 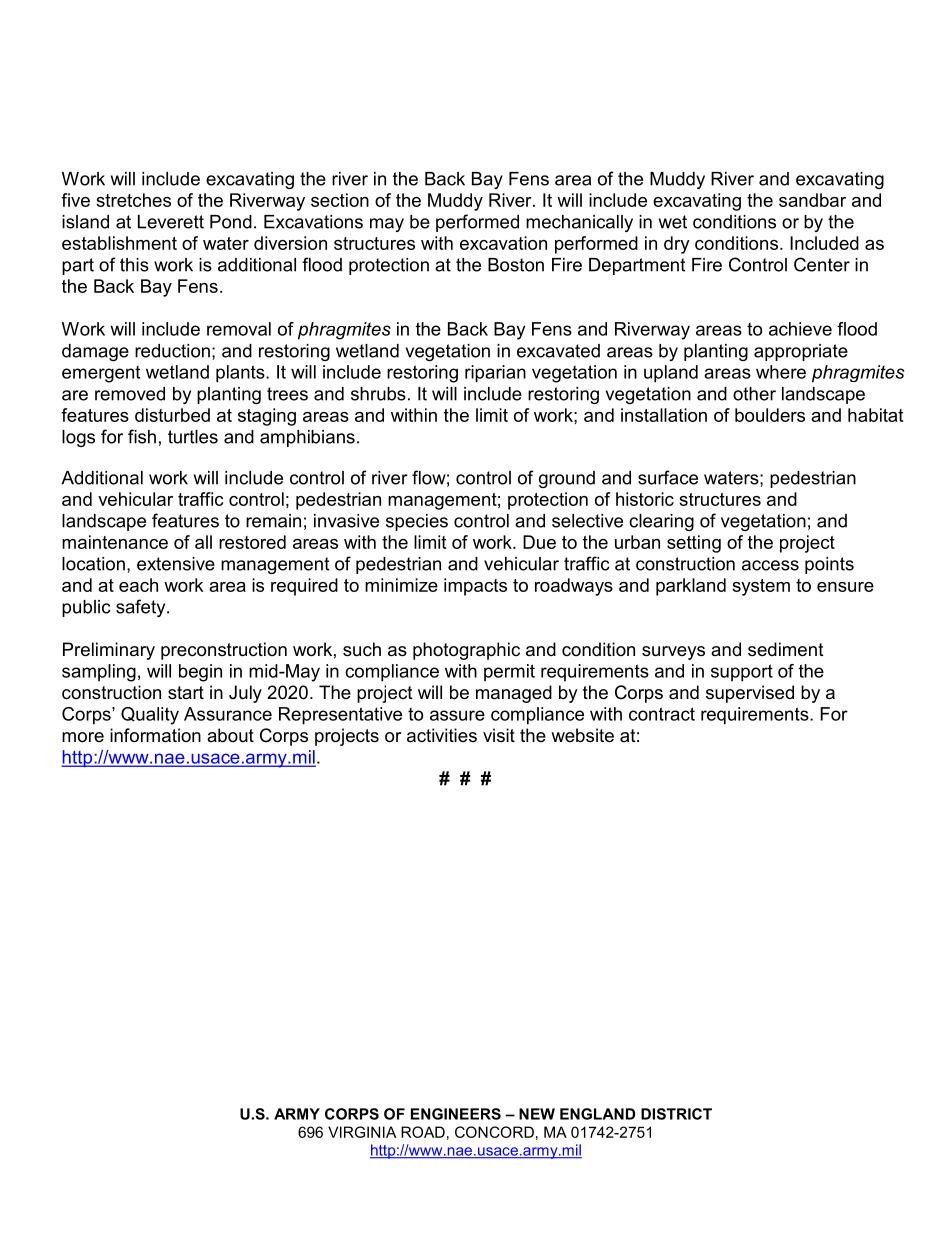 I want to click on visit, so click(x=499, y=735).
